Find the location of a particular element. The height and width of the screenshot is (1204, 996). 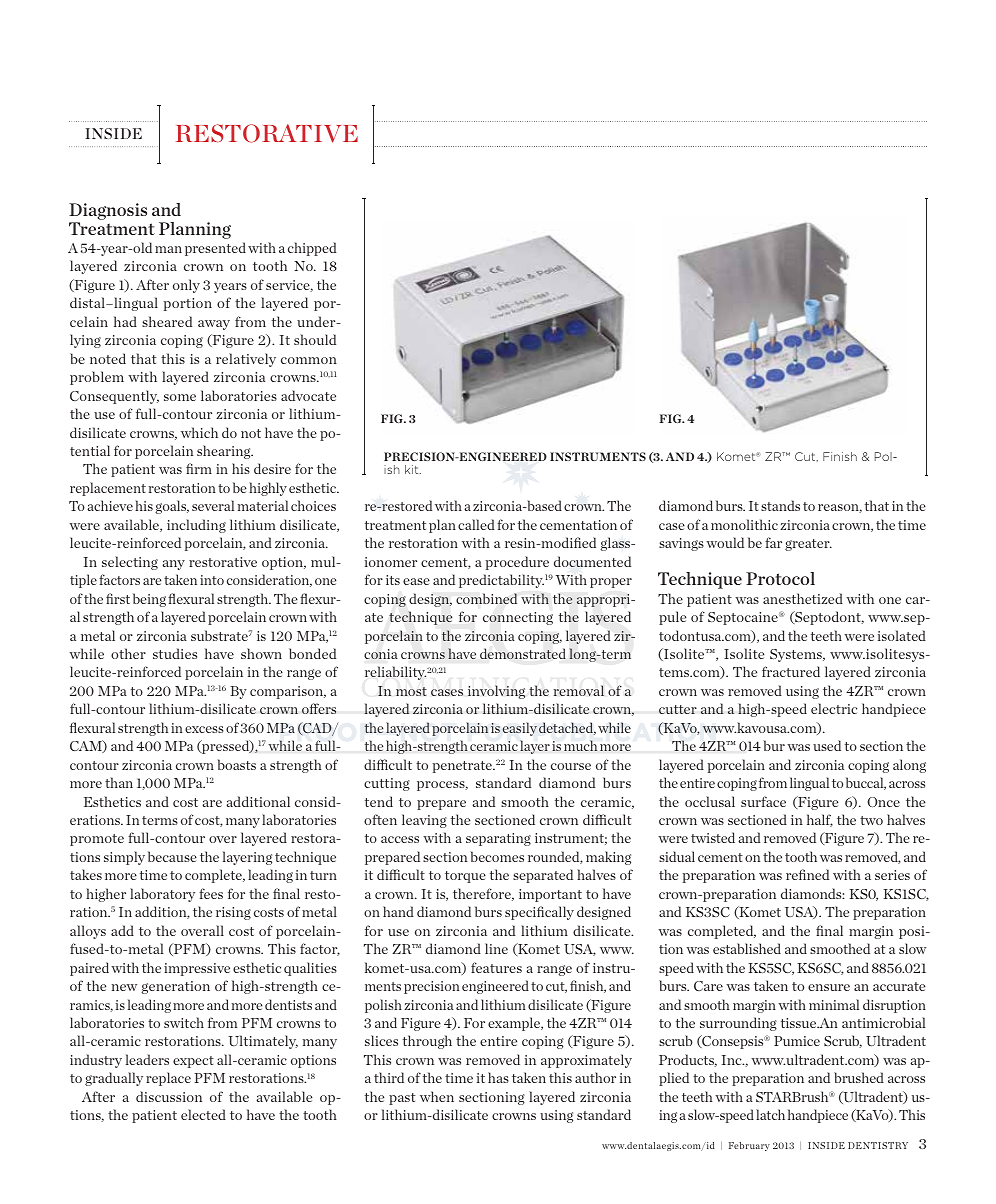

studies is located at coordinates (175, 653).
